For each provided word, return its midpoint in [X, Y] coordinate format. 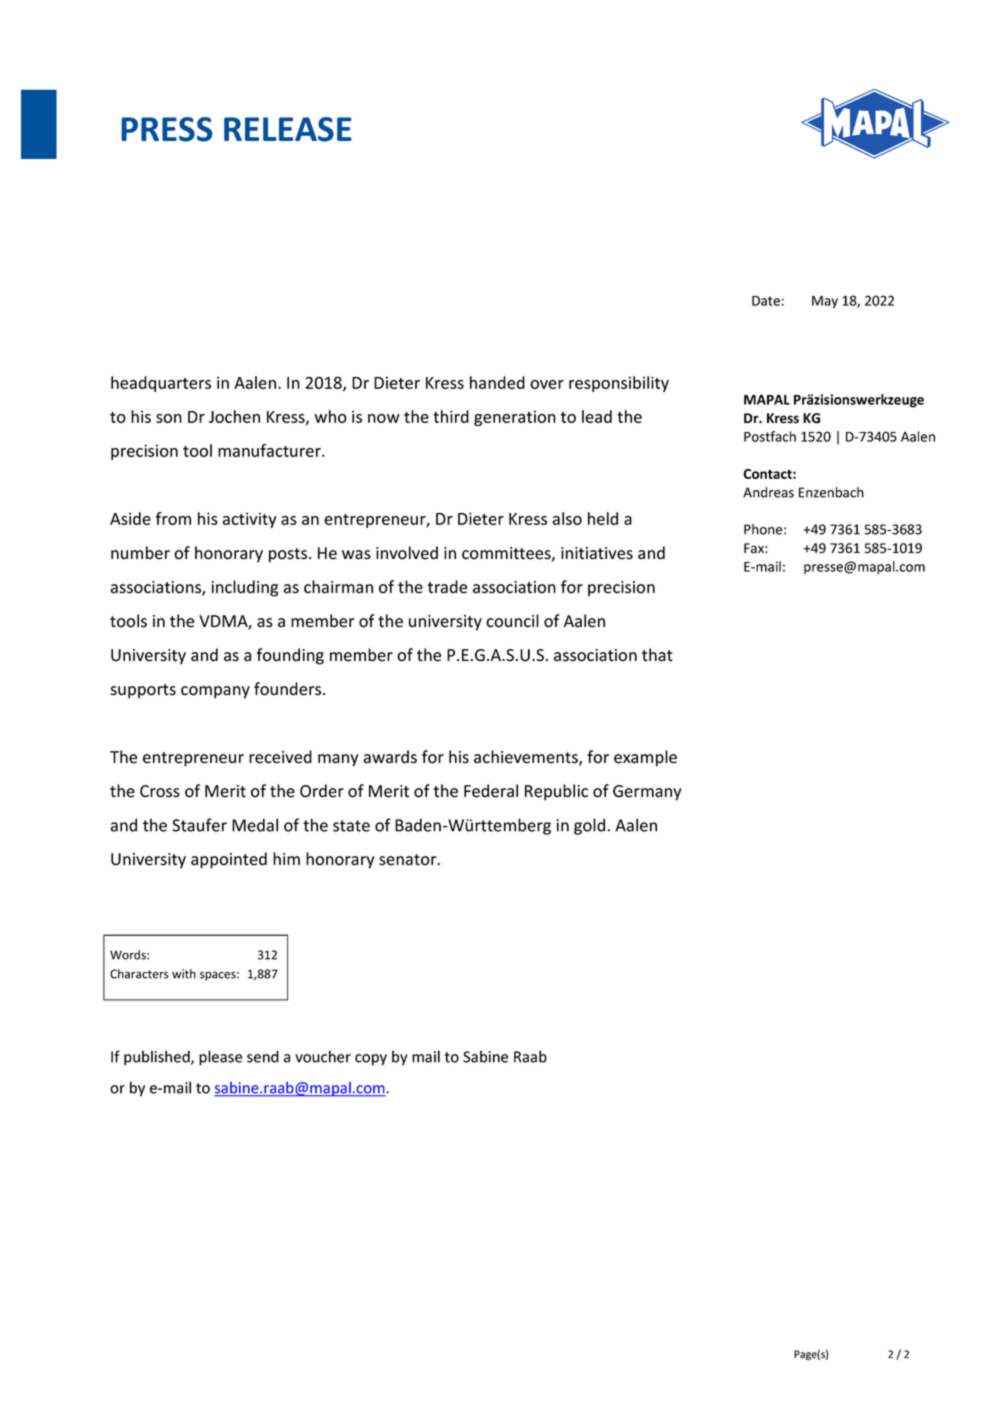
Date [766, 301]
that [657, 655]
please [220, 1058]
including [244, 588]
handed [497, 382]
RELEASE [288, 129]
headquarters [161, 384]
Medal [255, 825]
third [451, 416]
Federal [491, 791]
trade [447, 587]
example [645, 758]
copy [371, 1060]
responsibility [619, 384]
